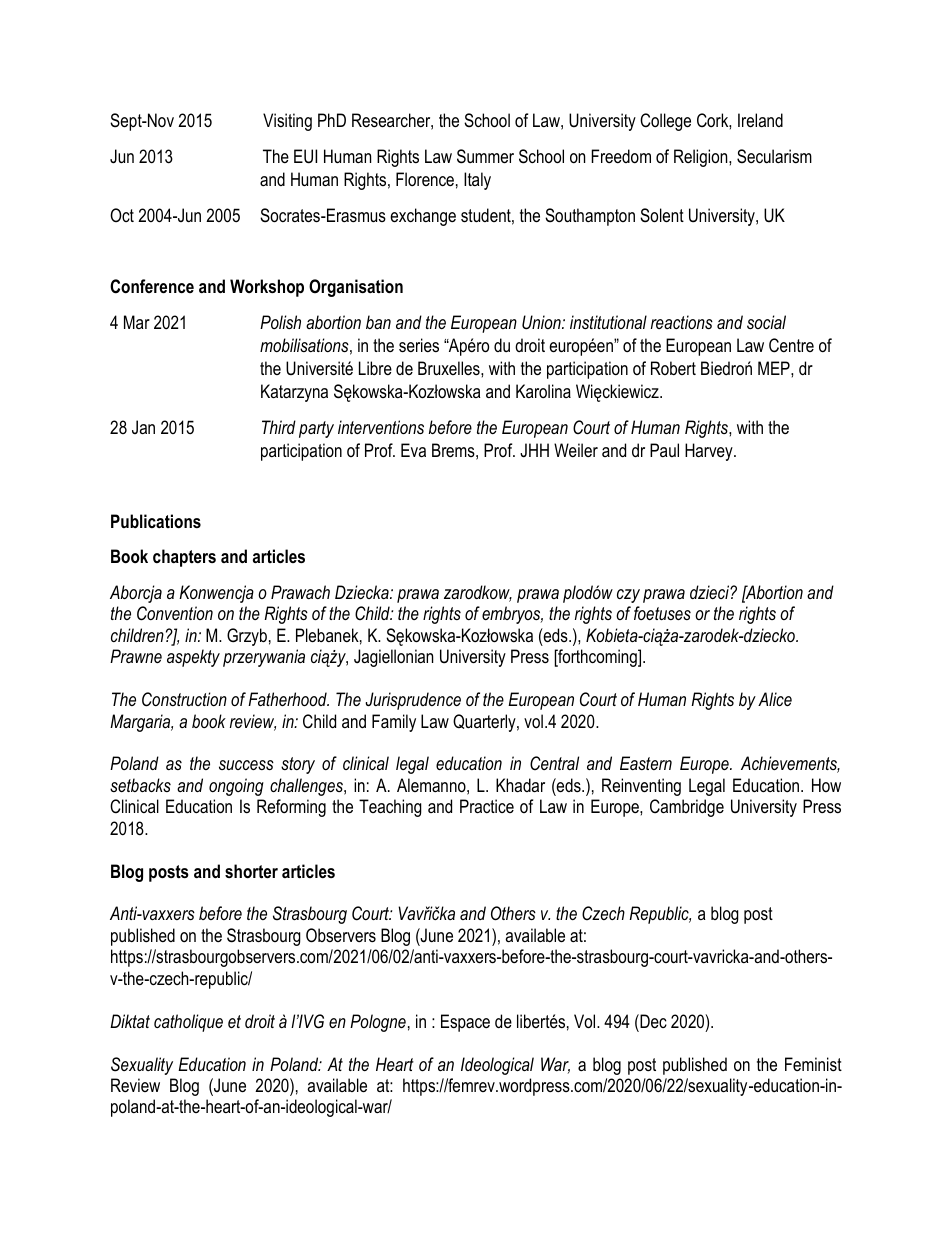  What do you see at coordinates (485, 156) in the screenshot?
I see `Summer` at bounding box center [485, 156].
